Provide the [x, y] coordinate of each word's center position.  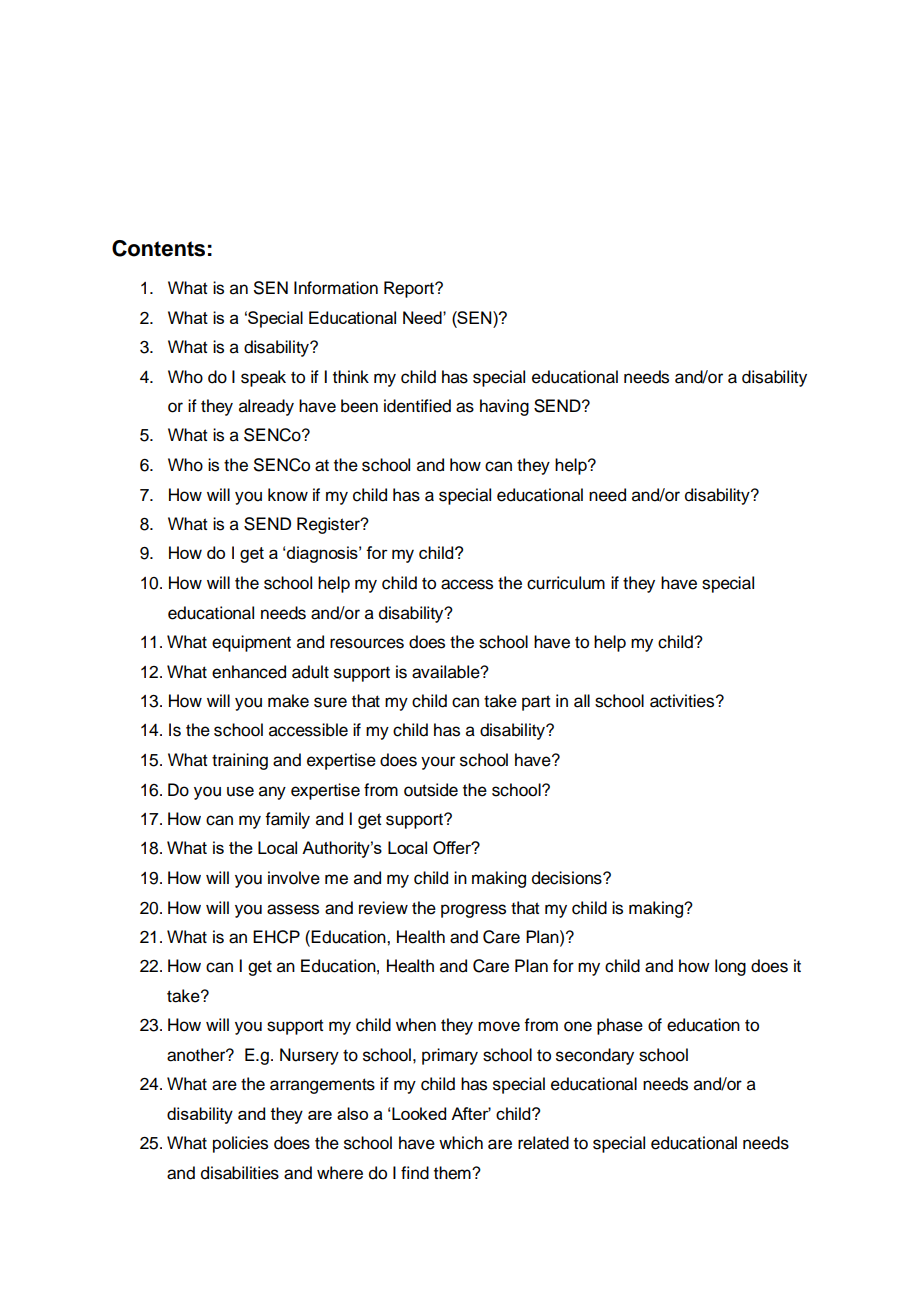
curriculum [566, 583]
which [461, 1143]
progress [473, 911]
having [504, 407]
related [543, 1143]
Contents [158, 248]
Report [410, 289]
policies [240, 1144]
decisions [568, 878]
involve [294, 878]
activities [683, 701]
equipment [251, 643]
